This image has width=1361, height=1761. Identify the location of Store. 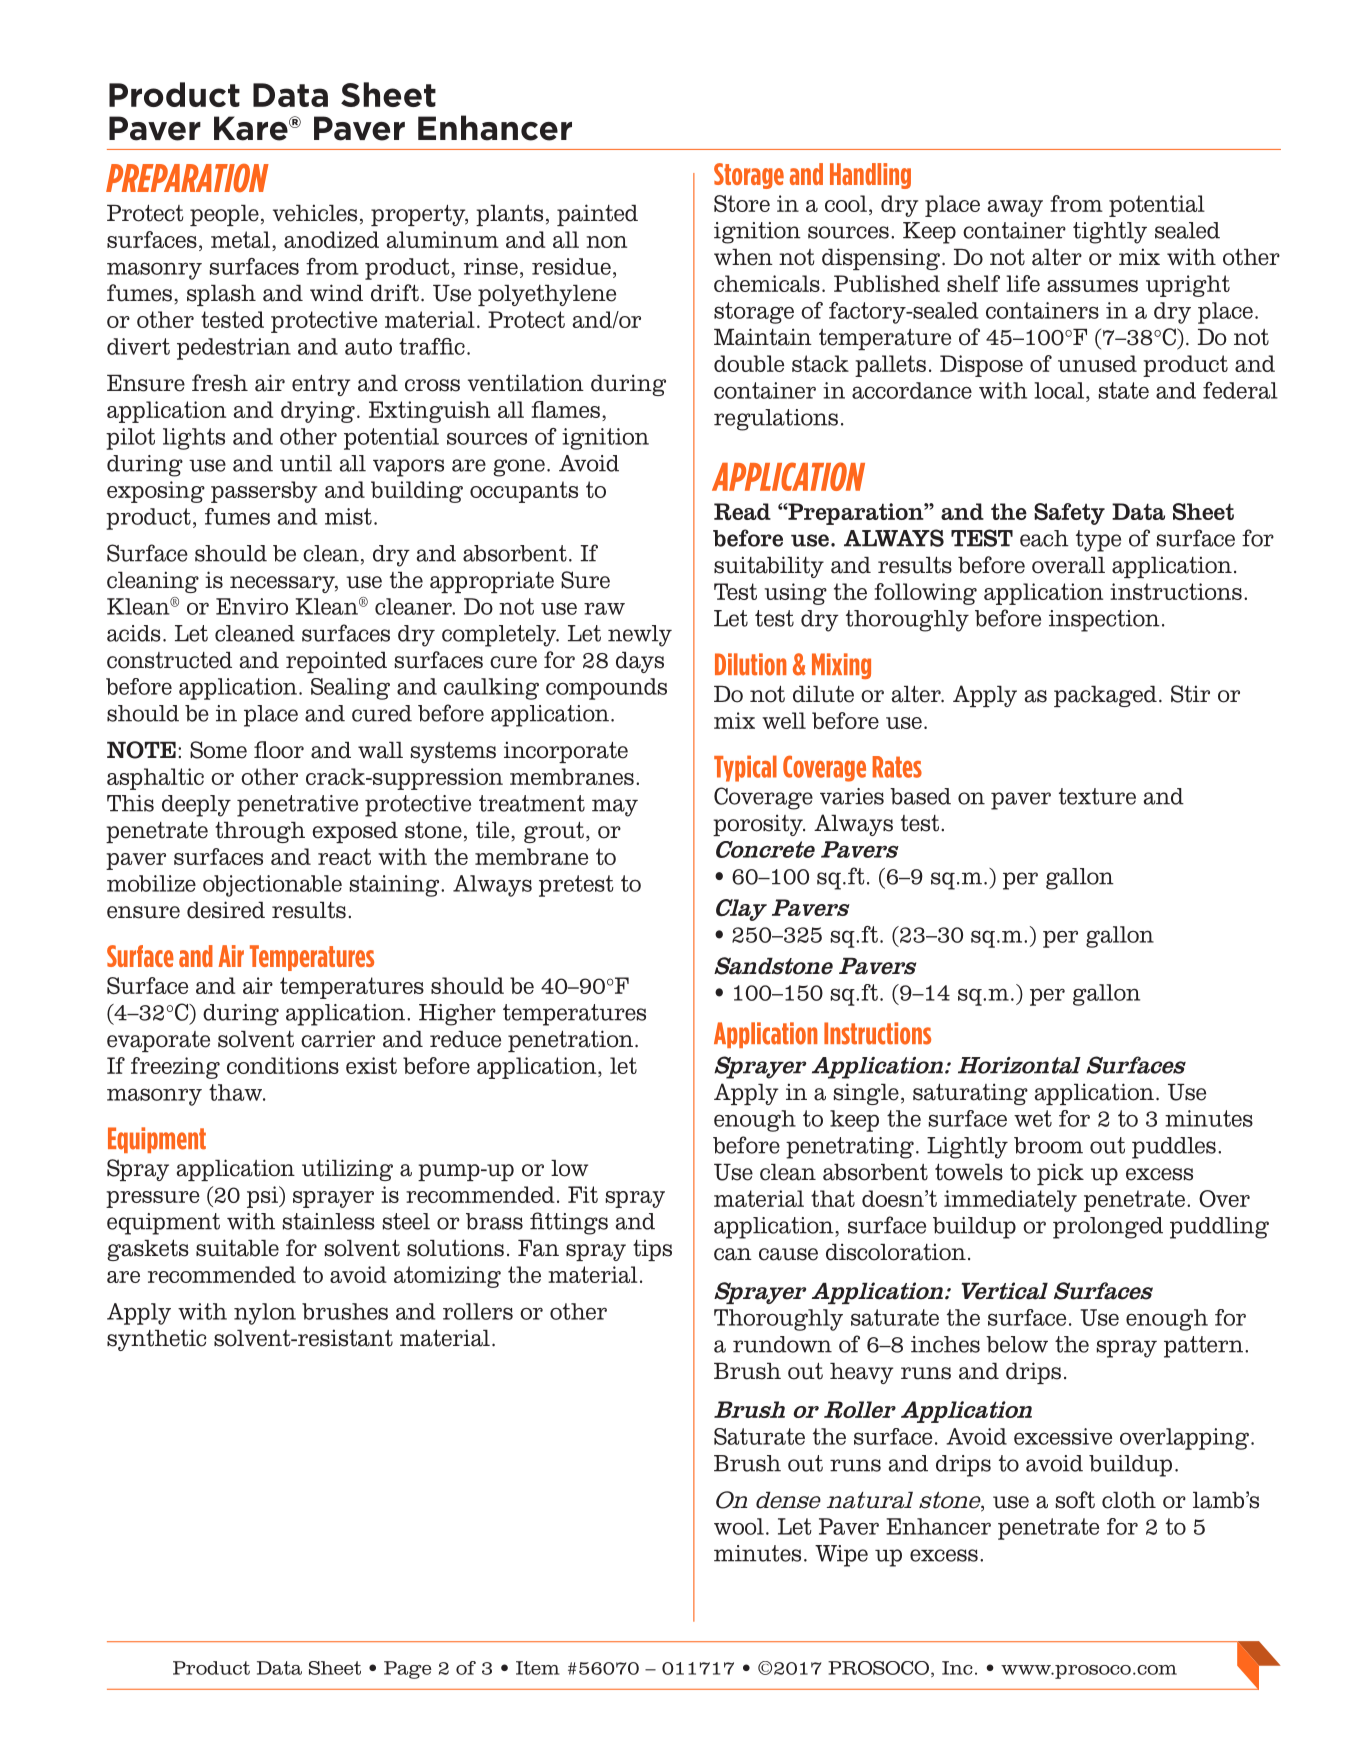
(742, 203).
